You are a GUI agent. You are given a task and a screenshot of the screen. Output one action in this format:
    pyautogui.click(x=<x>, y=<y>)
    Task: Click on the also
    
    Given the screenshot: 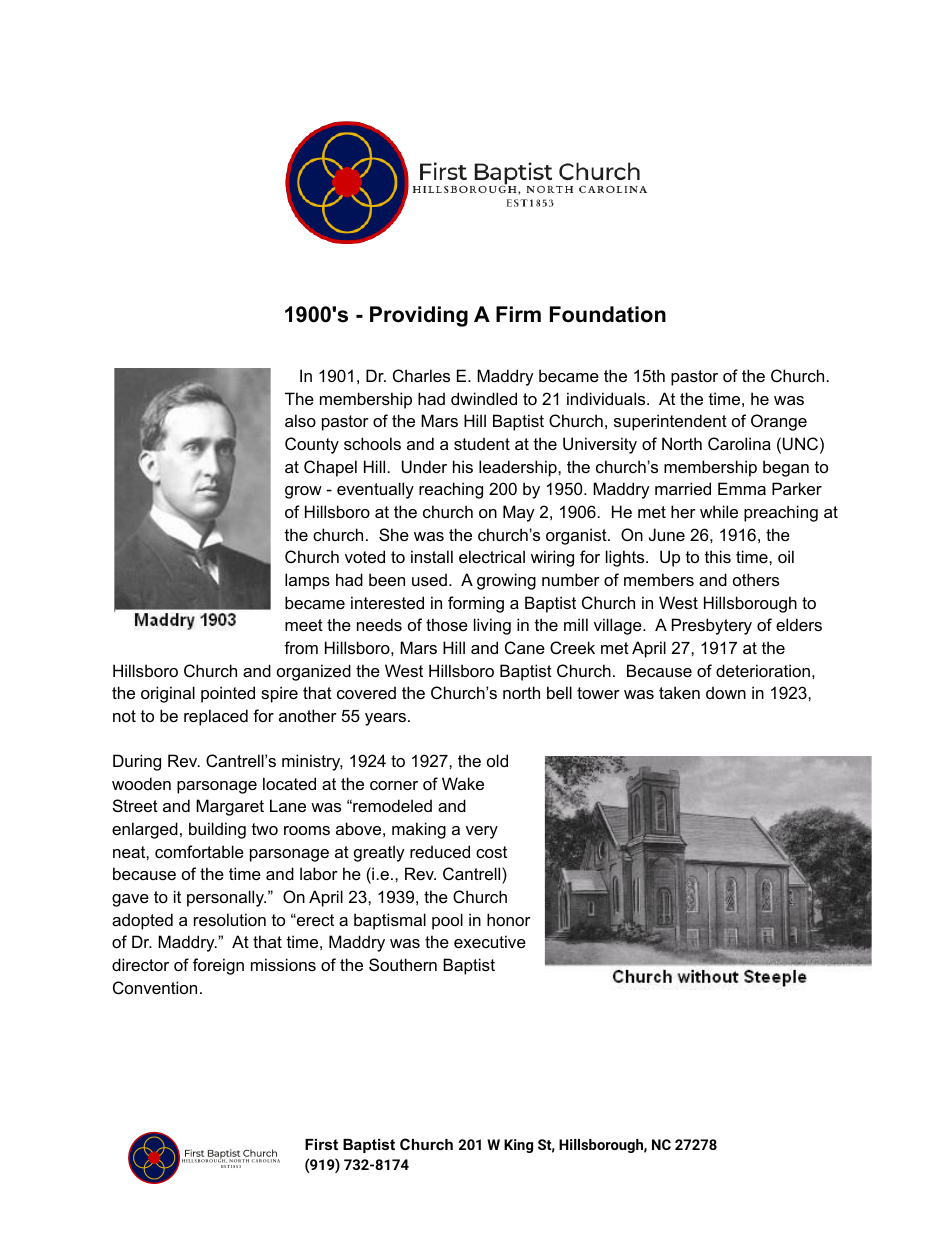 What is the action you would take?
    pyautogui.click(x=300, y=420)
